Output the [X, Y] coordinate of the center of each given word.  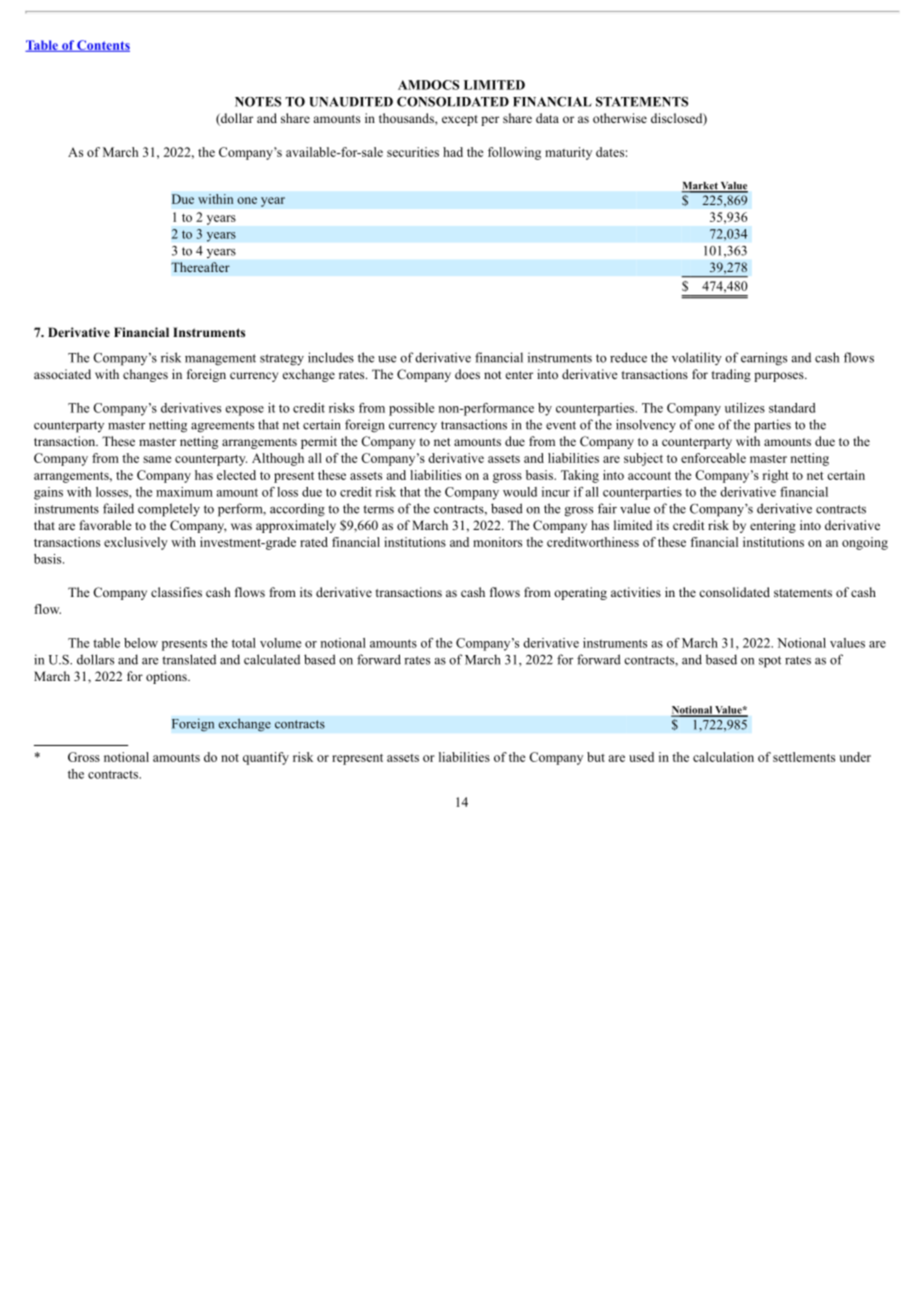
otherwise [620, 118]
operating [580, 593]
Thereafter [200, 267]
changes [145, 375]
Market [700, 187]
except [460, 120]
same [157, 459]
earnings [764, 359]
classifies [176, 592]
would [520, 492]
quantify [266, 758]
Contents [102, 46]
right [776, 476]
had [453, 152]
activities [636, 592]
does [467, 374]
